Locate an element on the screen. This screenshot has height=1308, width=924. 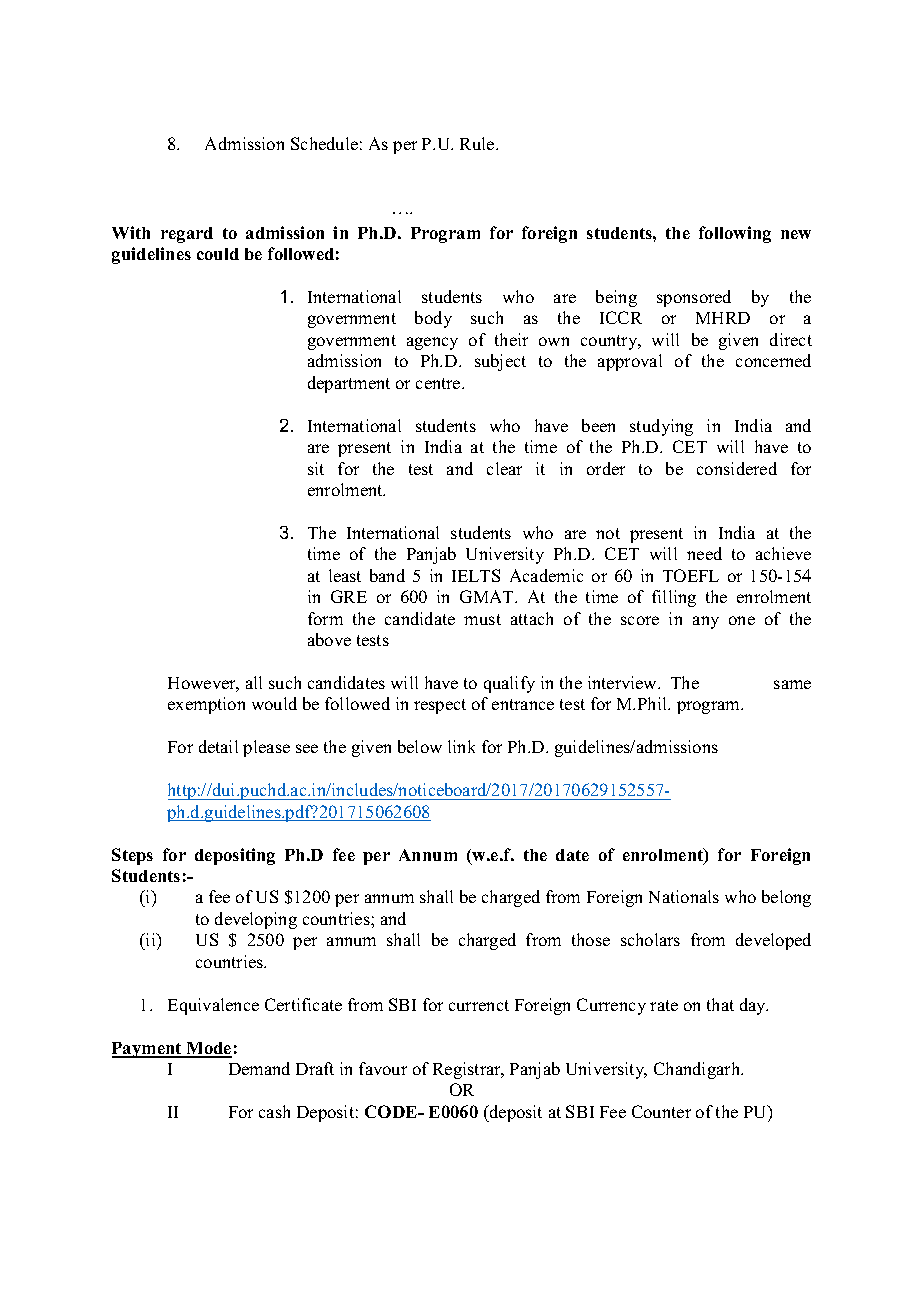
regard is located at coordinates (187, 235).
